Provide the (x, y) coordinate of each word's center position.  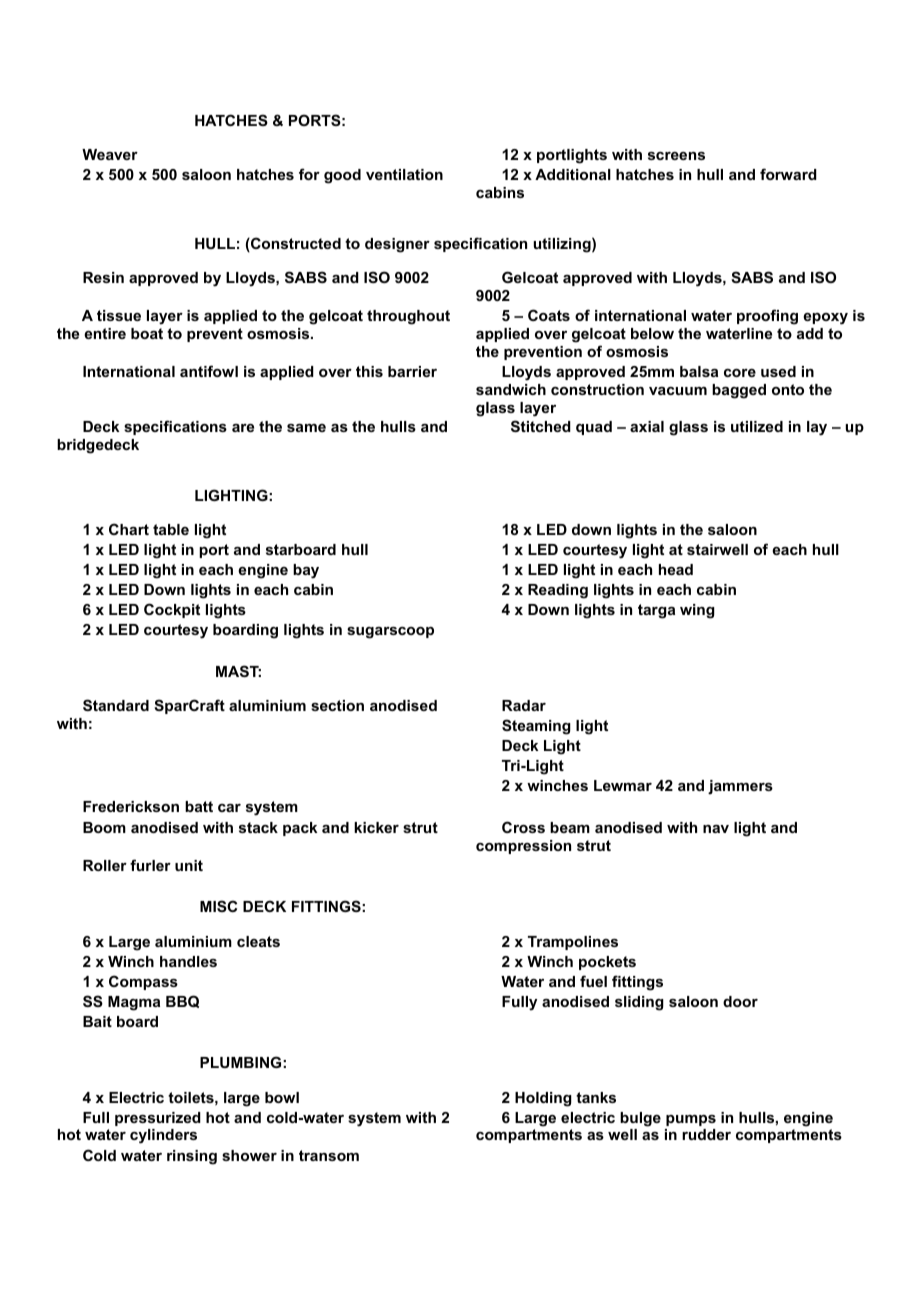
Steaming (536, 727)
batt (199, 806)
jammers (740, 787)
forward (788, 174)
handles (188, 961)
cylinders (163, 1136)
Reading (558, 591)
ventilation (404, 174)
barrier (412, 371)
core (740, 373)
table (171, 529)
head (676, 569)
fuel (593, 981)
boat (147, 333)
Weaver (110, 154)
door (740, 1001)
